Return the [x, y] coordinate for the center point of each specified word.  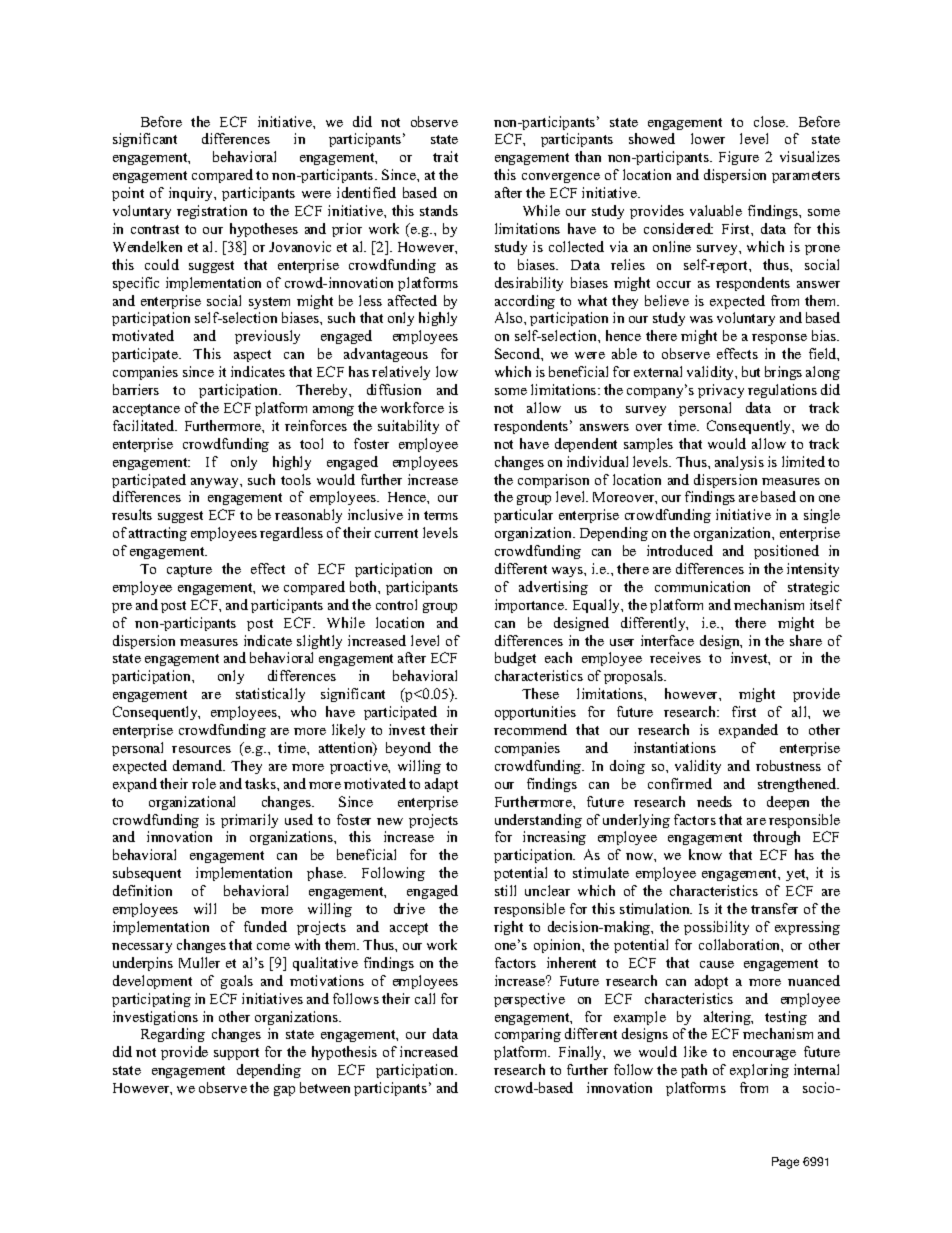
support [236, 1054]
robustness [788, 765]
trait [445, 156]
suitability [408, 427]
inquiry [192, 194]
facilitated [145, 425]
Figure [739, 158]
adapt [441, 785]
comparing [528, 1035]
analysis [739, 463]
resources [201, 749]
